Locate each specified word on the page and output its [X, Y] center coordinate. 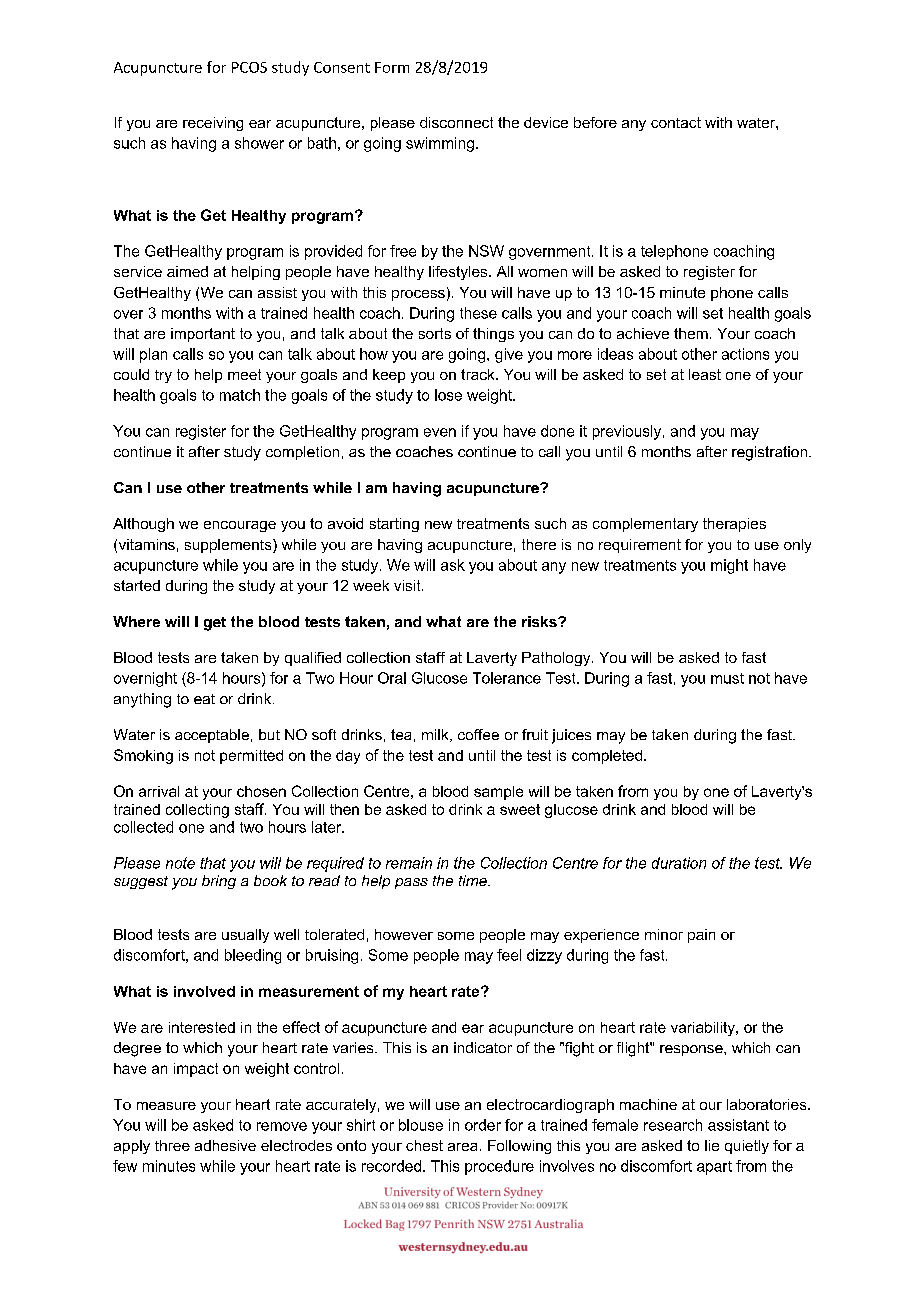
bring [219, 882]
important [203, 335]
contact [676, 122]
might [729, 566]
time [474, 880]
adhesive [225, 1145]
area [462, 1147]
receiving [213, 124]
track [479, 374]
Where [136, 621]
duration [679, 863]
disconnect [456, 122]
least [705, 374]
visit [408, 585]
